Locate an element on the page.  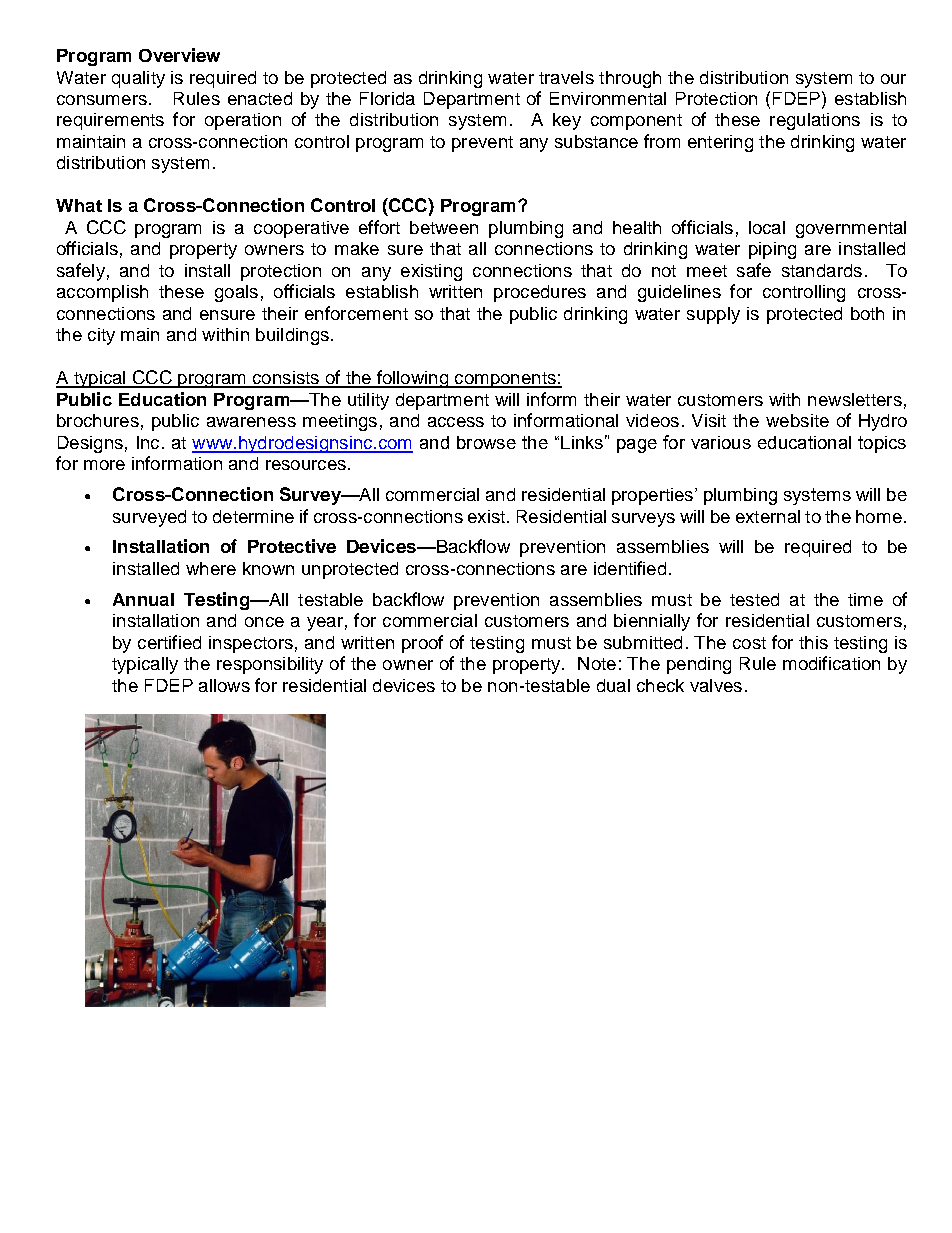
certified is located at coordinates (169, 642).
